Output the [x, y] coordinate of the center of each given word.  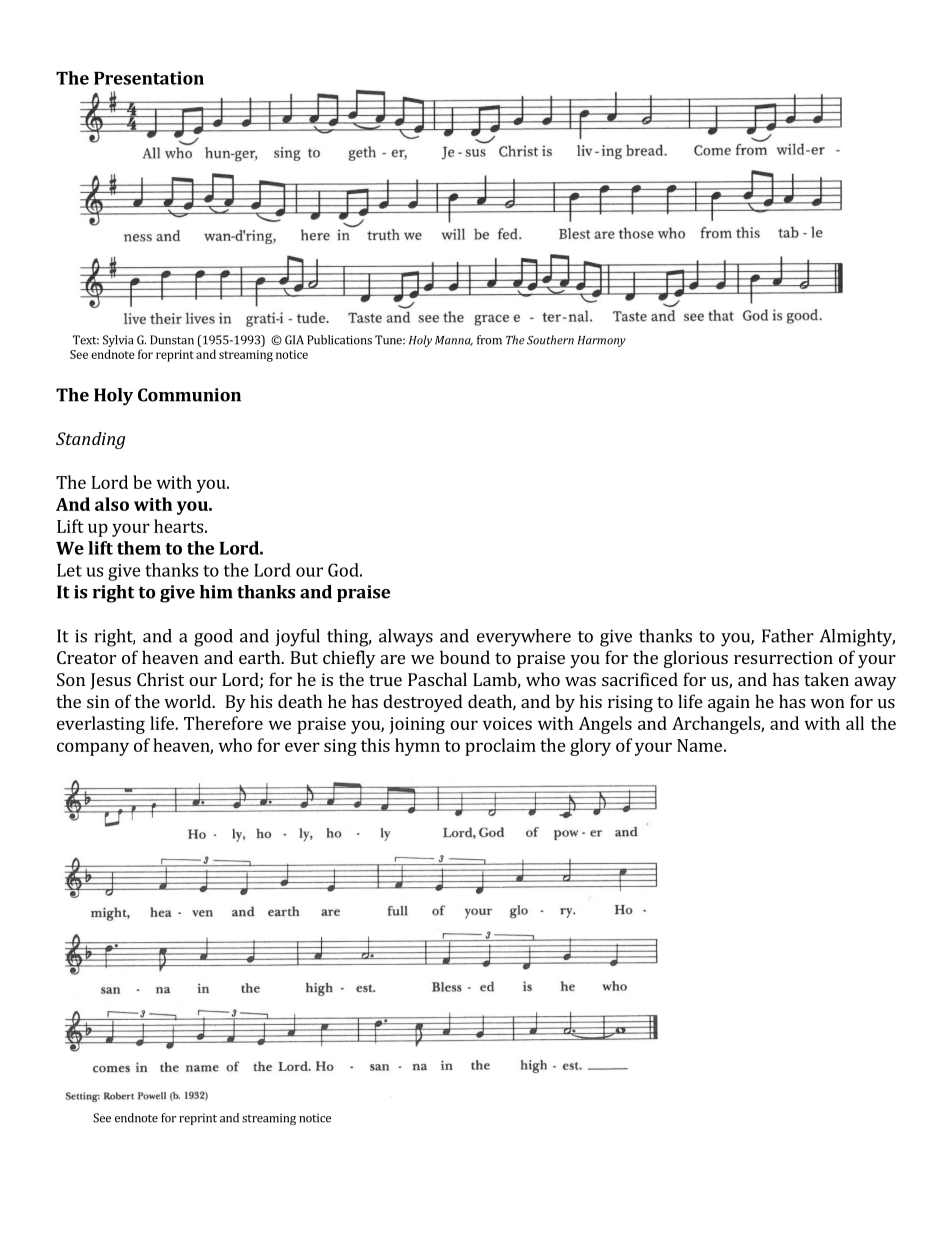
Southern [550, 340]
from [489, 340]
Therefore [223, 723]
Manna [454, 341]
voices [507, 723]
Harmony [602, 341]
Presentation [149, 78]
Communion [189, 395]
